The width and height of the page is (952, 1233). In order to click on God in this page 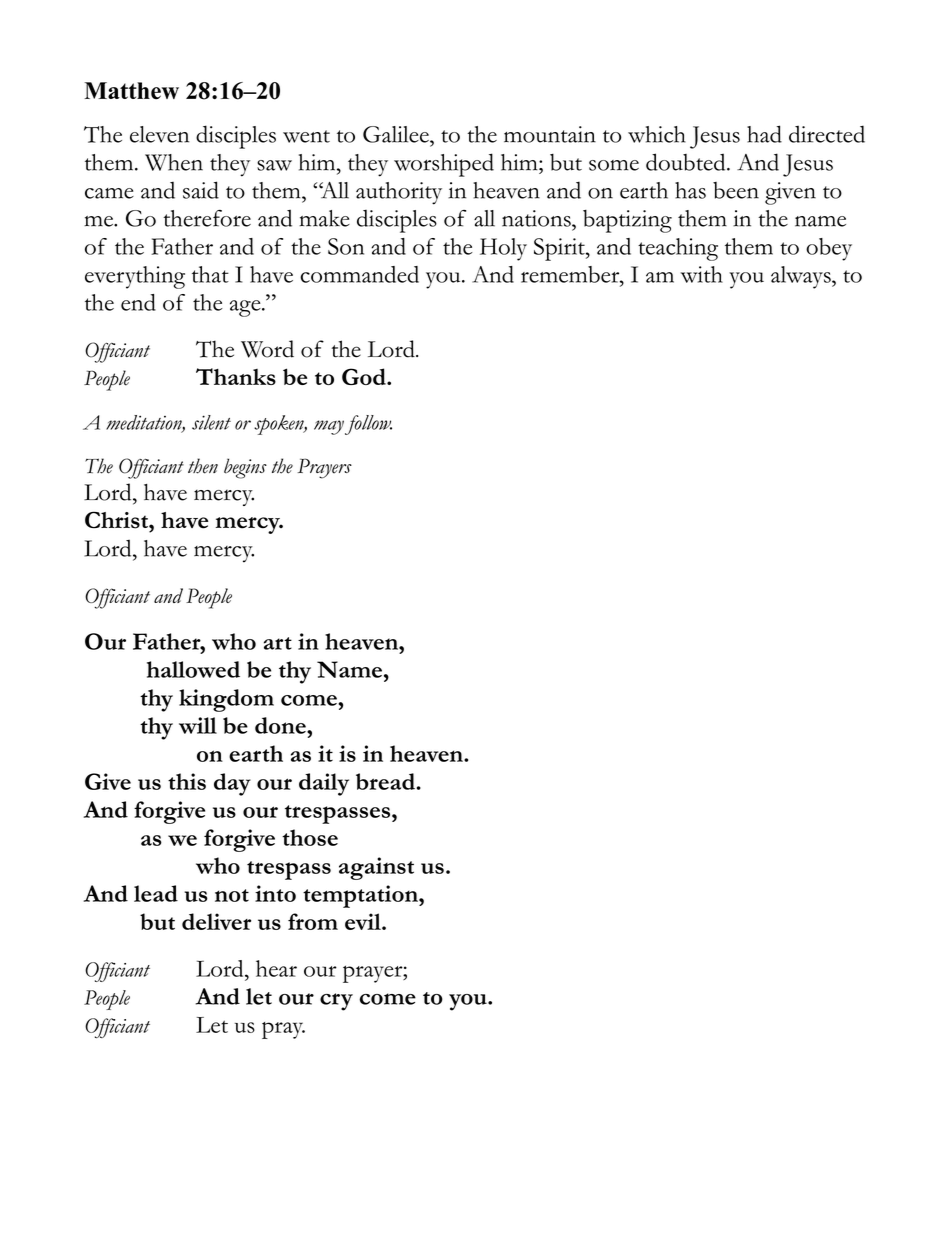, I will do `click(365, 376)`.
